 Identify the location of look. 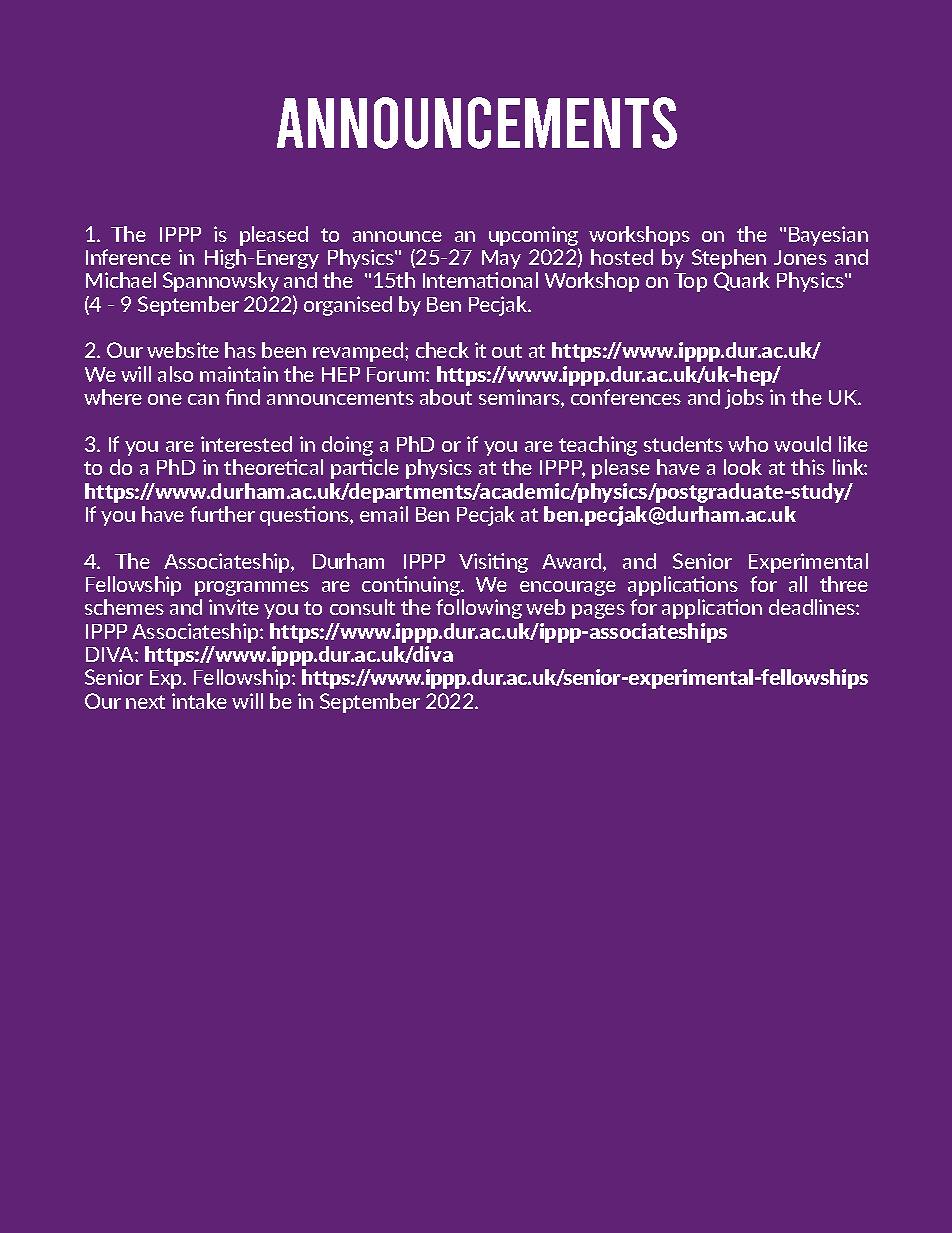
(743, 467).
